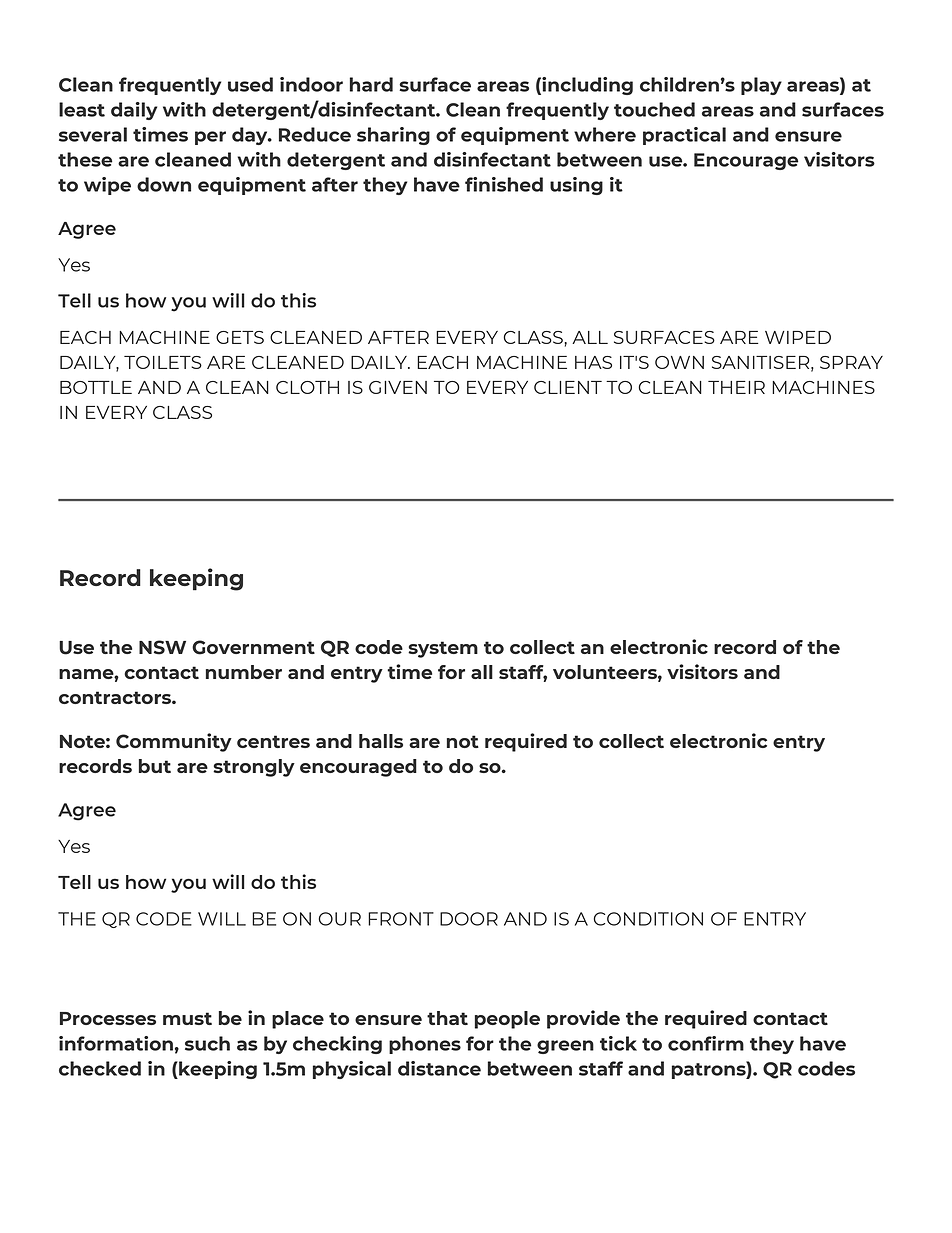 The height and width of the page is (1233, 952). Describe the element at coordinates (447, 1018) in the page. I see `that` at that location.
